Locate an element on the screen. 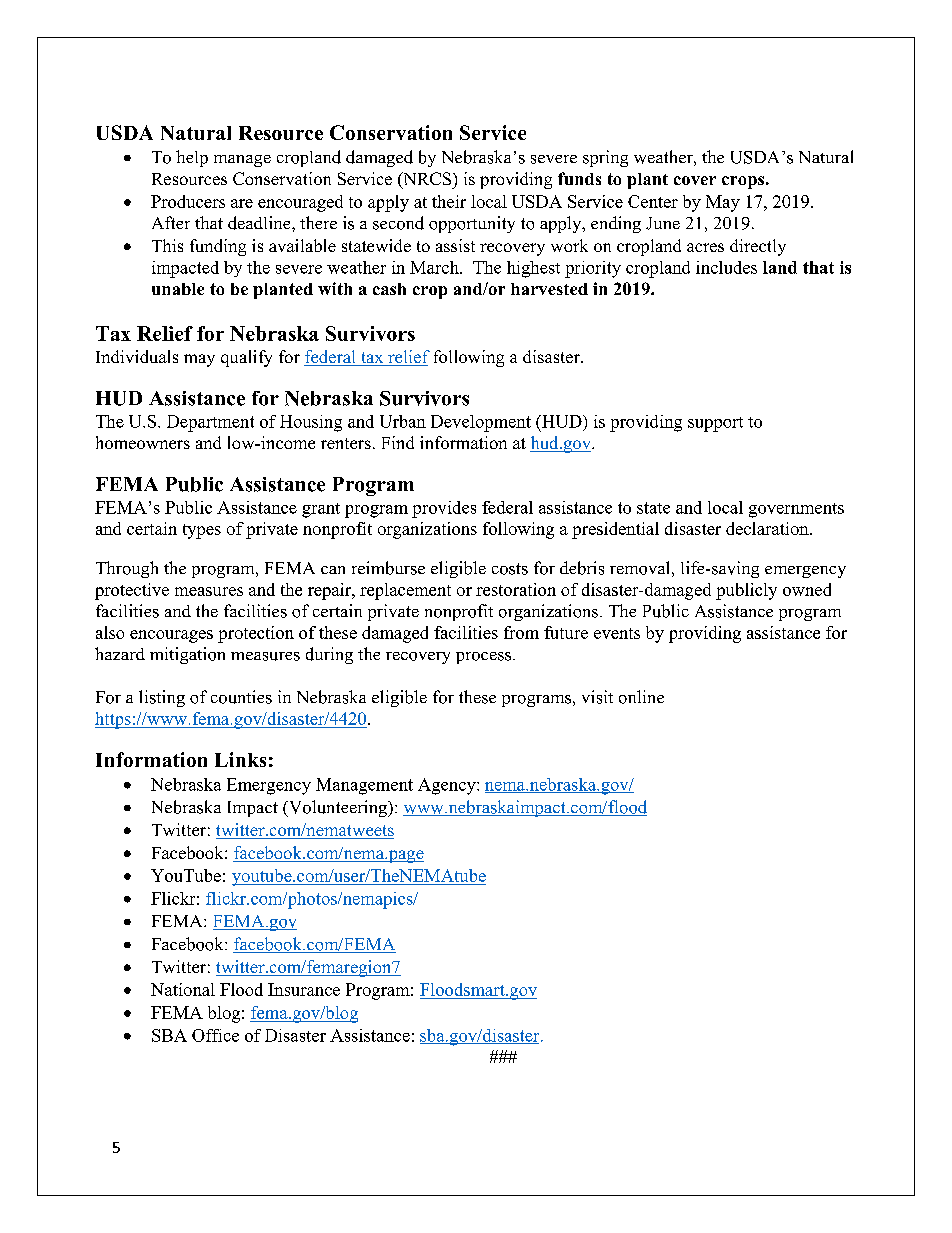  National is located at coordinates (183, 989).
